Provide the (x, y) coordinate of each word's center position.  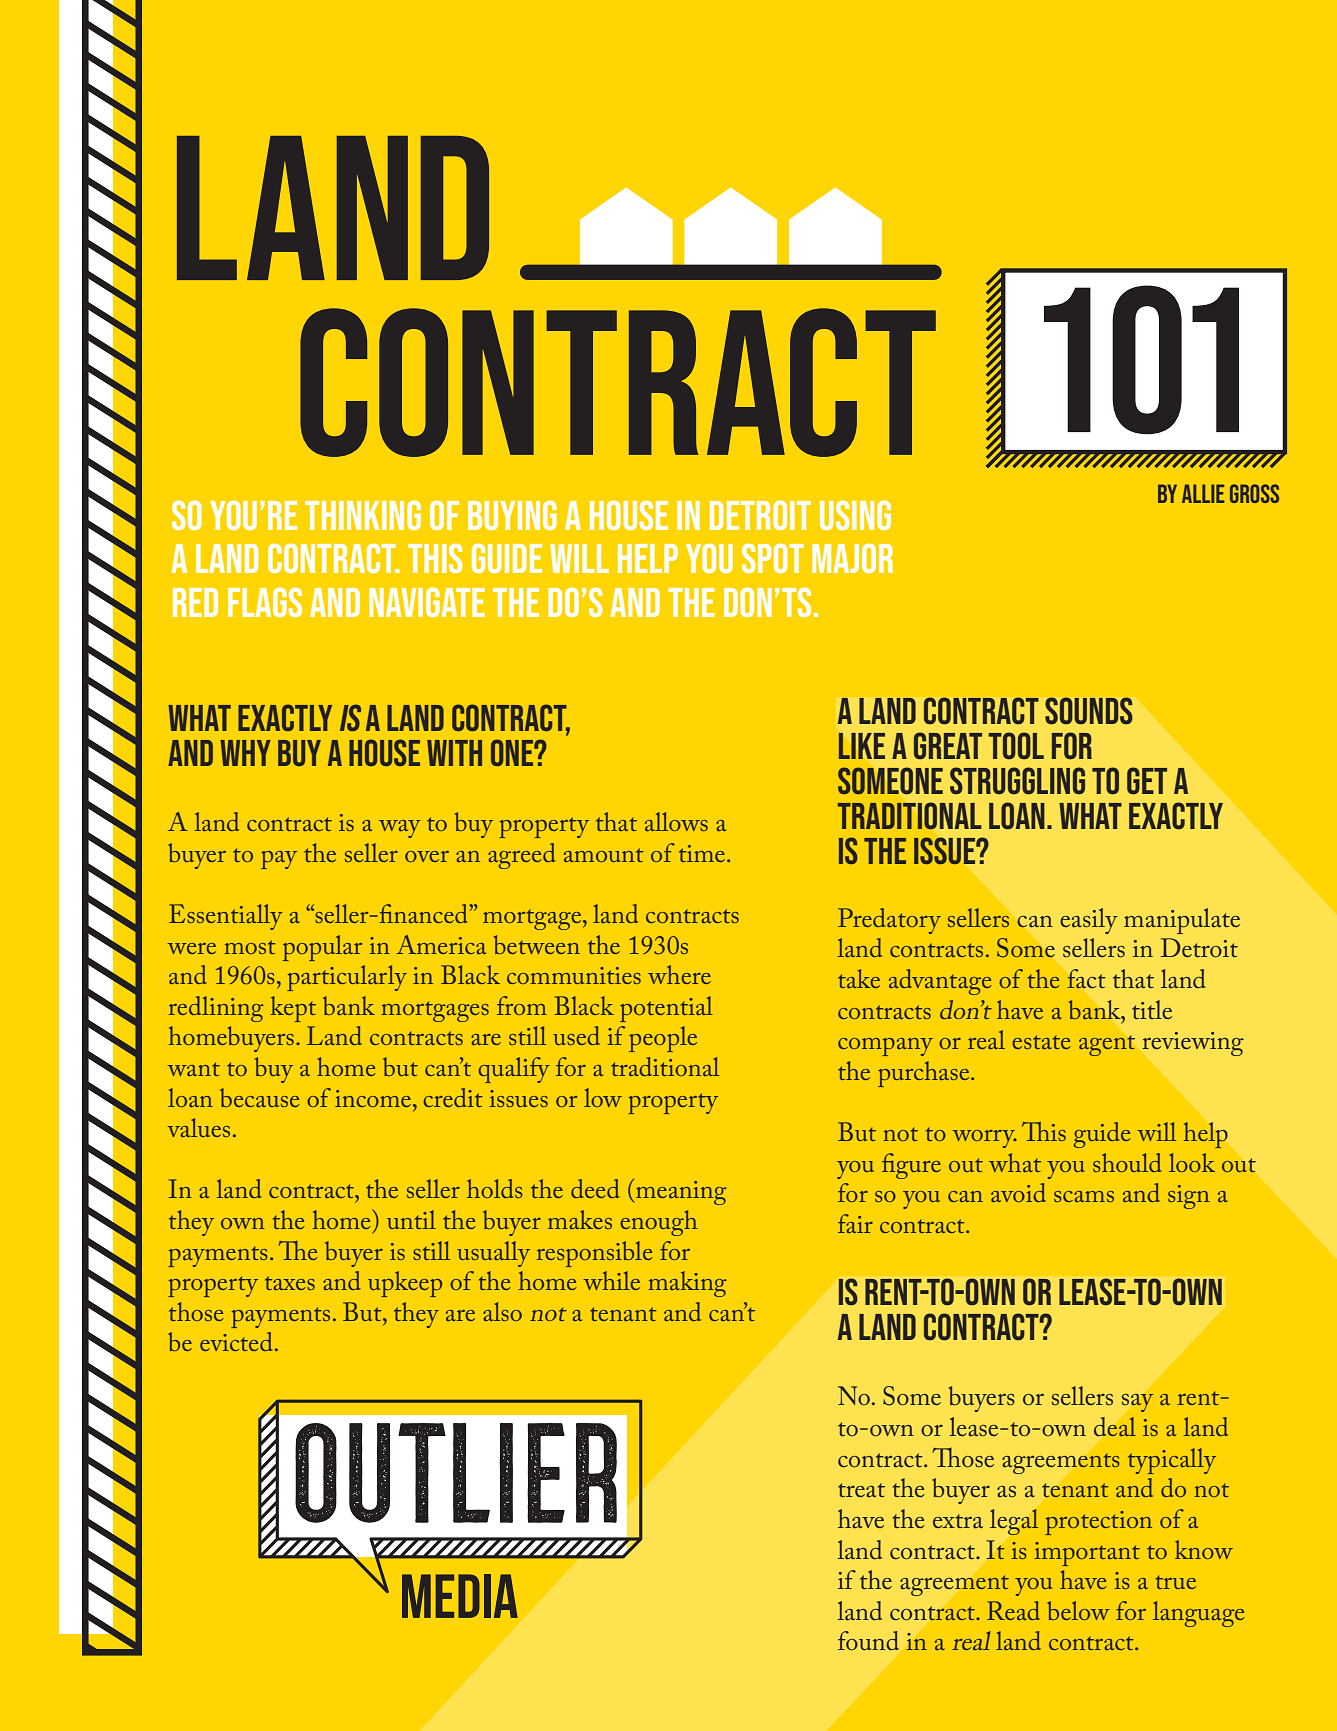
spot (773, 558)
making (688, 1284)
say (1137, 1403)
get (1147, 781)
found (868, 1640)
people (663, 1039)
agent (1107, 1046)
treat (861, 1490)
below (1078, 1610)
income (374, 1098)
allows (676, 821)
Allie (1203, 493)
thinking (363, 515)
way (400, 829)
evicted (236, 1341)
